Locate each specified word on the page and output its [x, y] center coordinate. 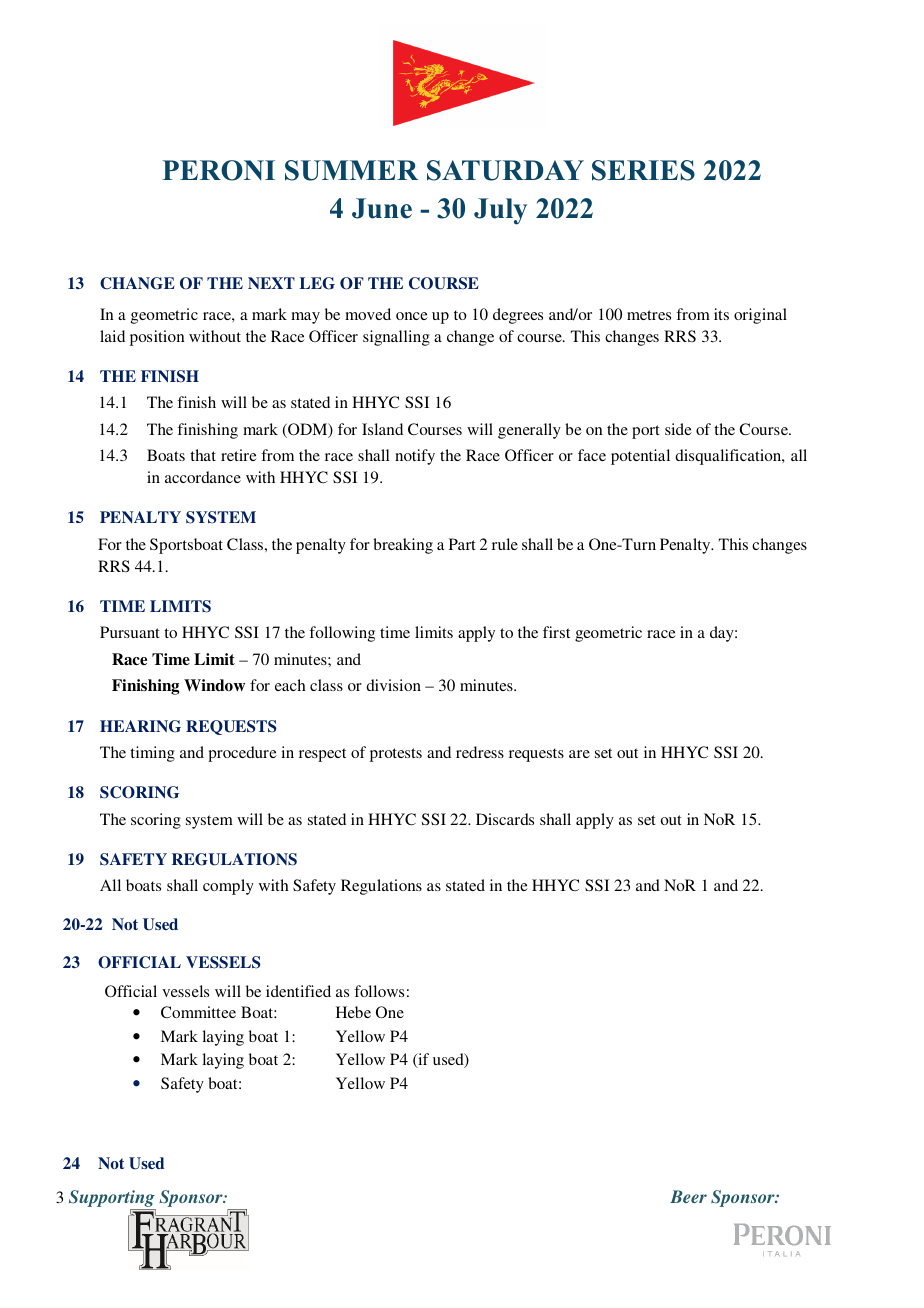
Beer [688, 1196]
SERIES [643, 170]
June [382, 208]
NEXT [271, 283]
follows [379, 991]
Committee [198, 1012]
